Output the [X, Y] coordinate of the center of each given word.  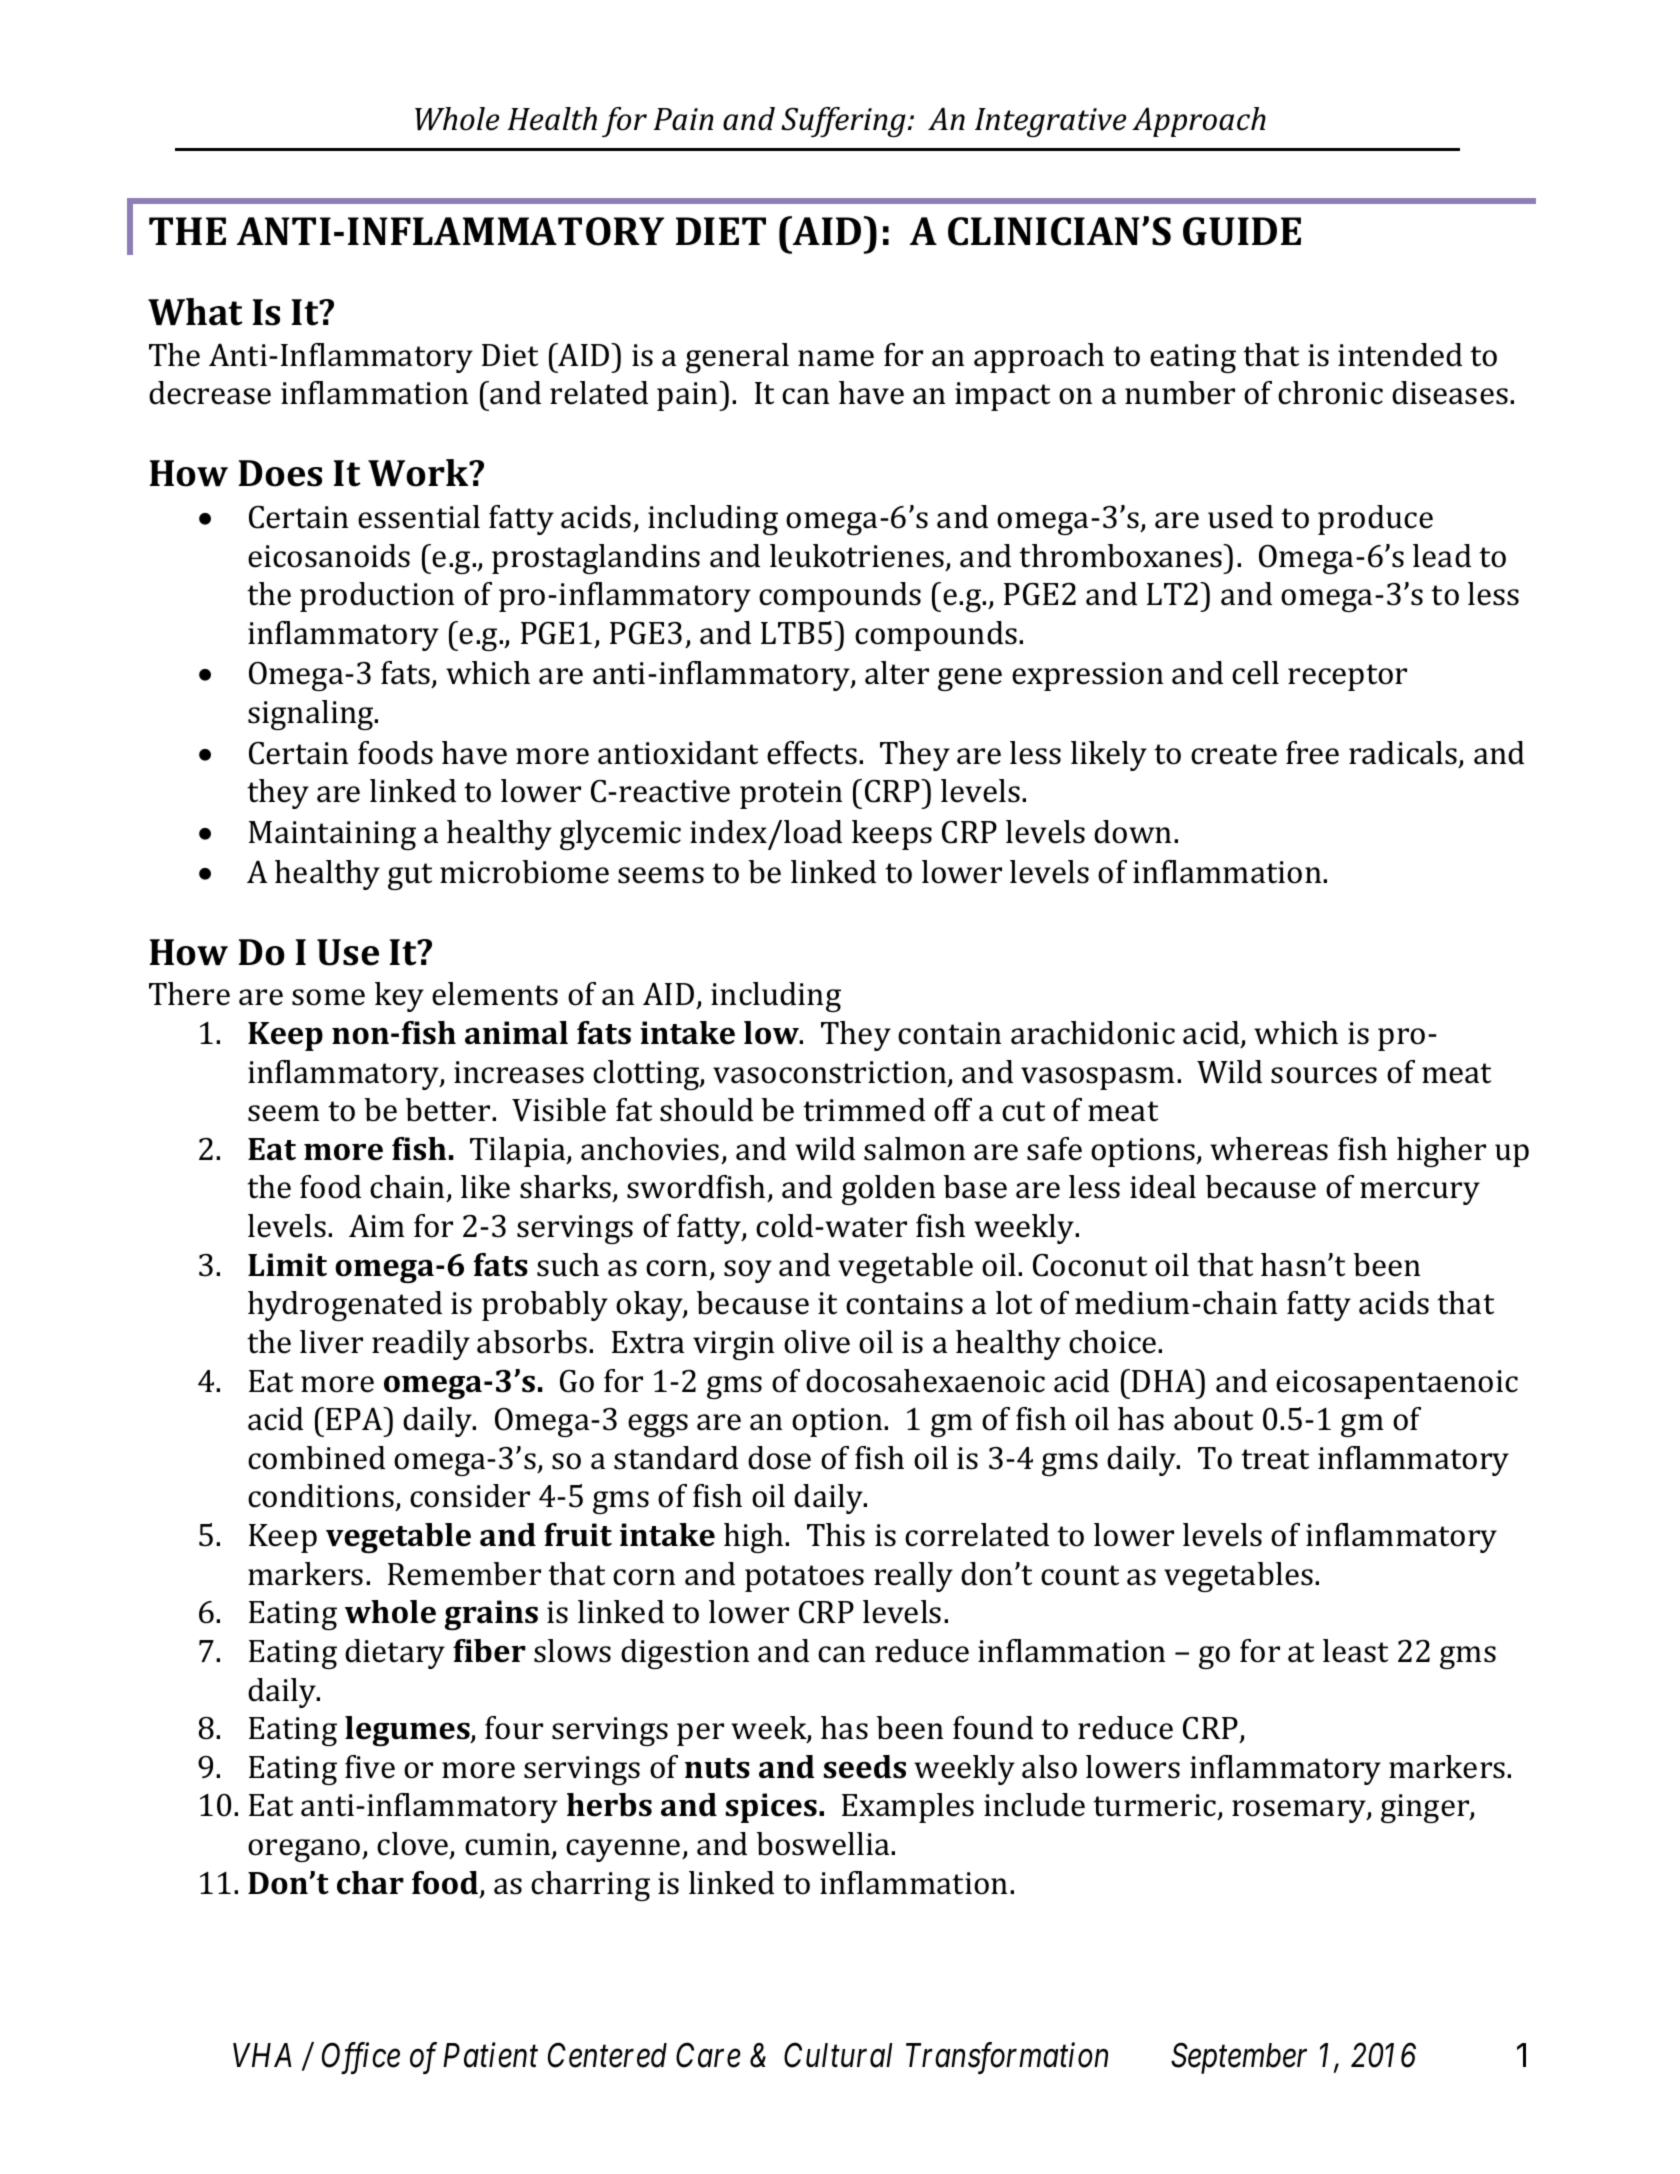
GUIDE [1242, 231]
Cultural [838, 2055]
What [195, 312]
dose [779, 1458]
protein [791, 794]
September [1239, 2058]
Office [361, 2058]
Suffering [843, 122]
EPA [355, 1418]
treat [1275, 1459]
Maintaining [332, 835]
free [1312, 753]
